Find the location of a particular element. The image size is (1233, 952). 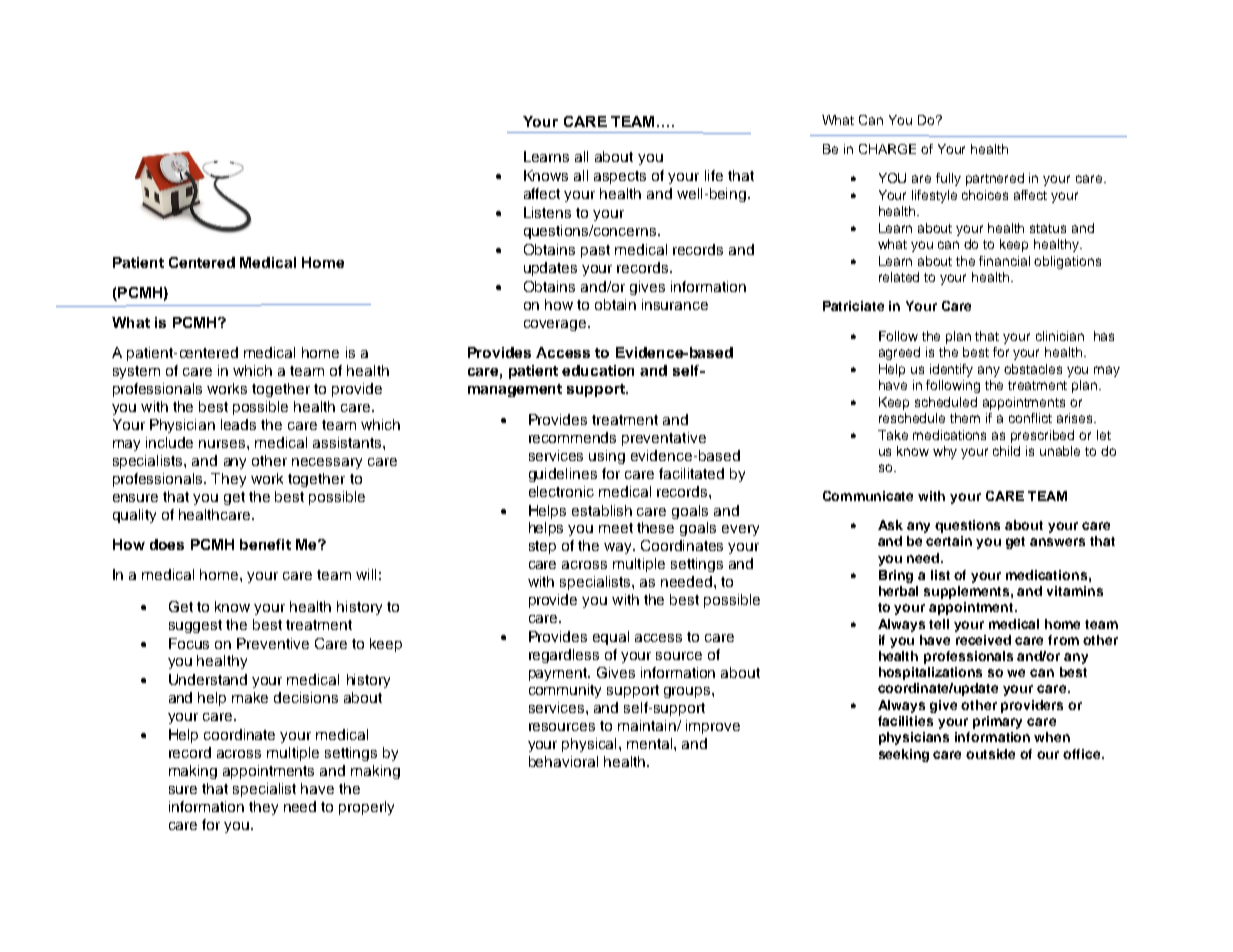

partnered is located at coordinates (995, 179).
